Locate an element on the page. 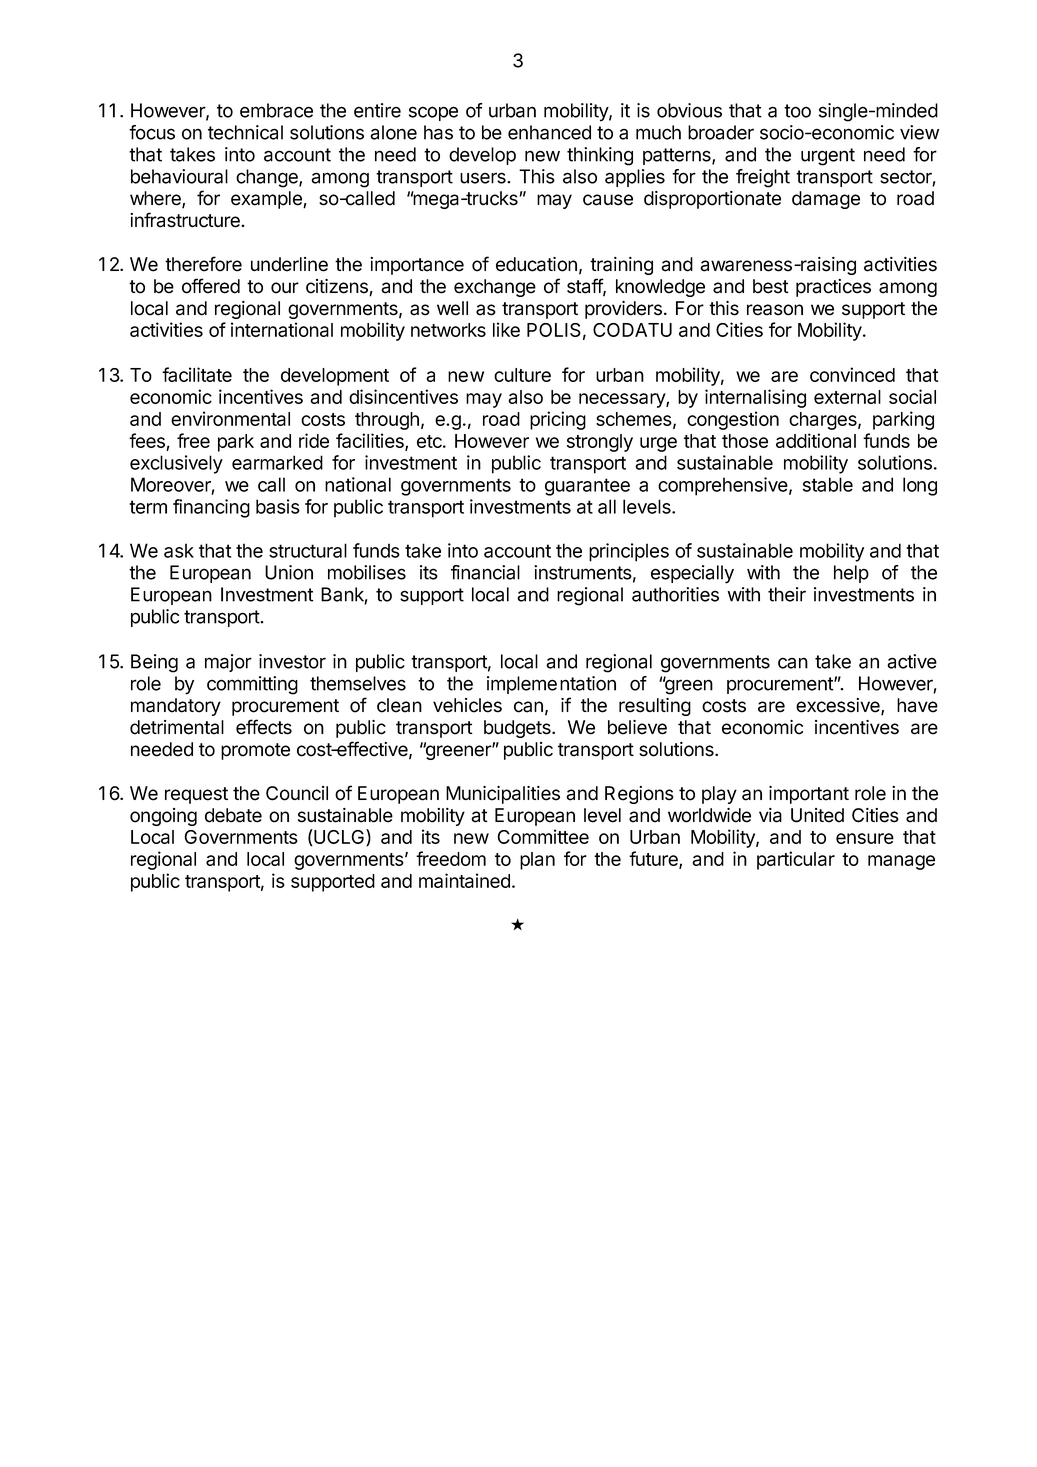 The height and width of the document is (1467, 1037). stable is located at coordinates (828, 484).
